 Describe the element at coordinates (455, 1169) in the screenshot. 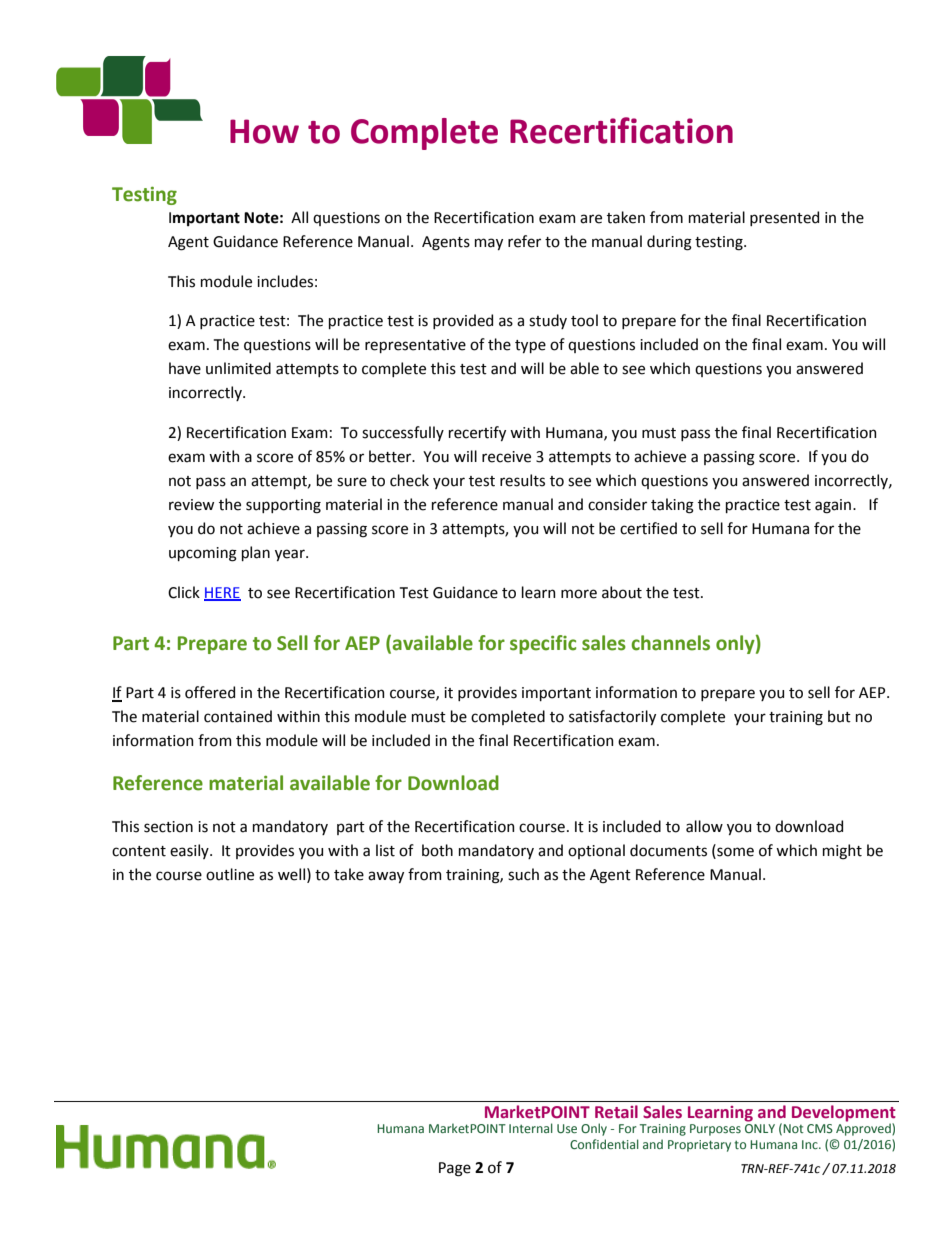

I see `Page` at that location.
